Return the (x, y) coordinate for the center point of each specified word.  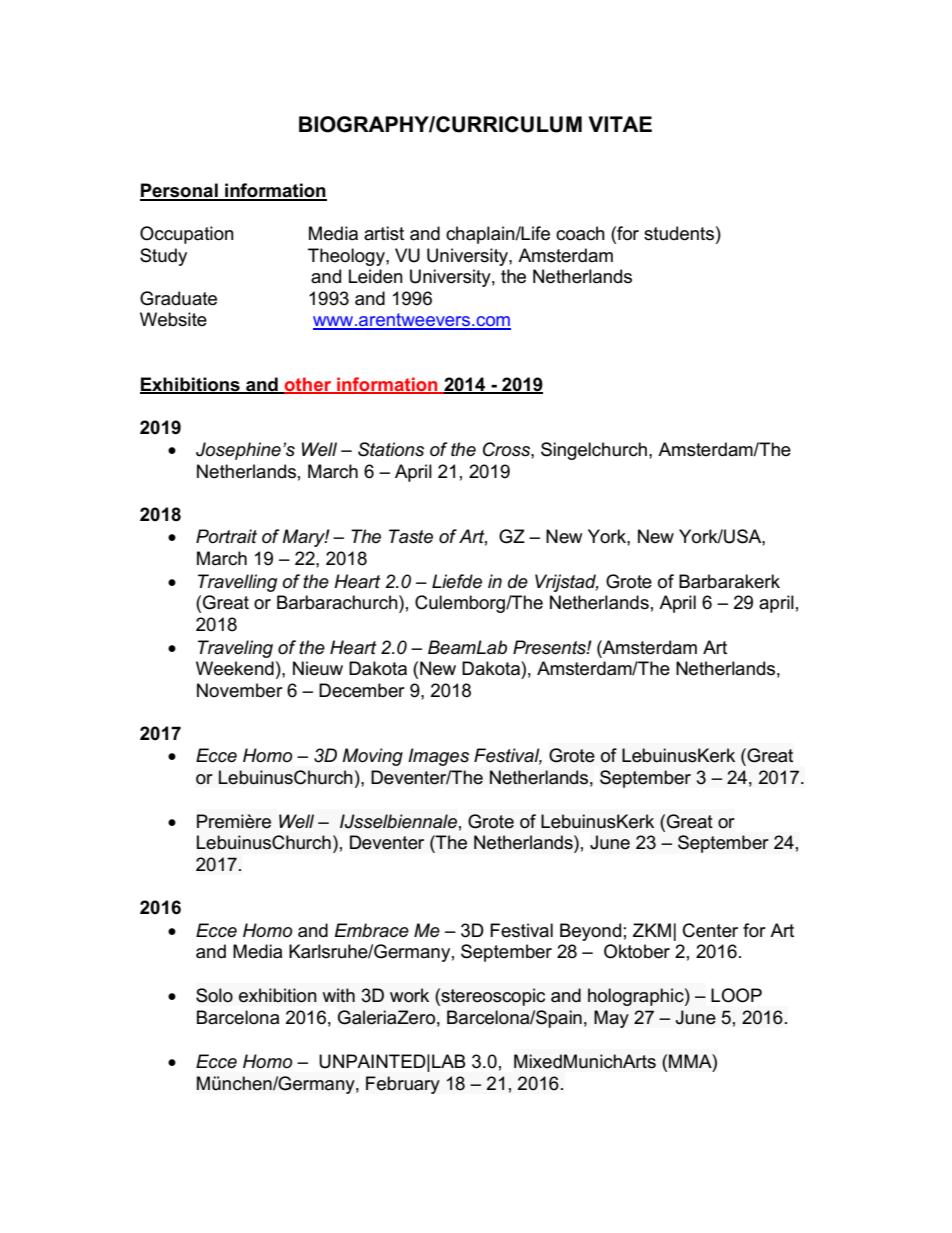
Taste (411, 536)
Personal (180, 191)
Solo (214, 995)
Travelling (237, 583)
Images (438, 757)
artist (384, 233)
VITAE (620, 124)
